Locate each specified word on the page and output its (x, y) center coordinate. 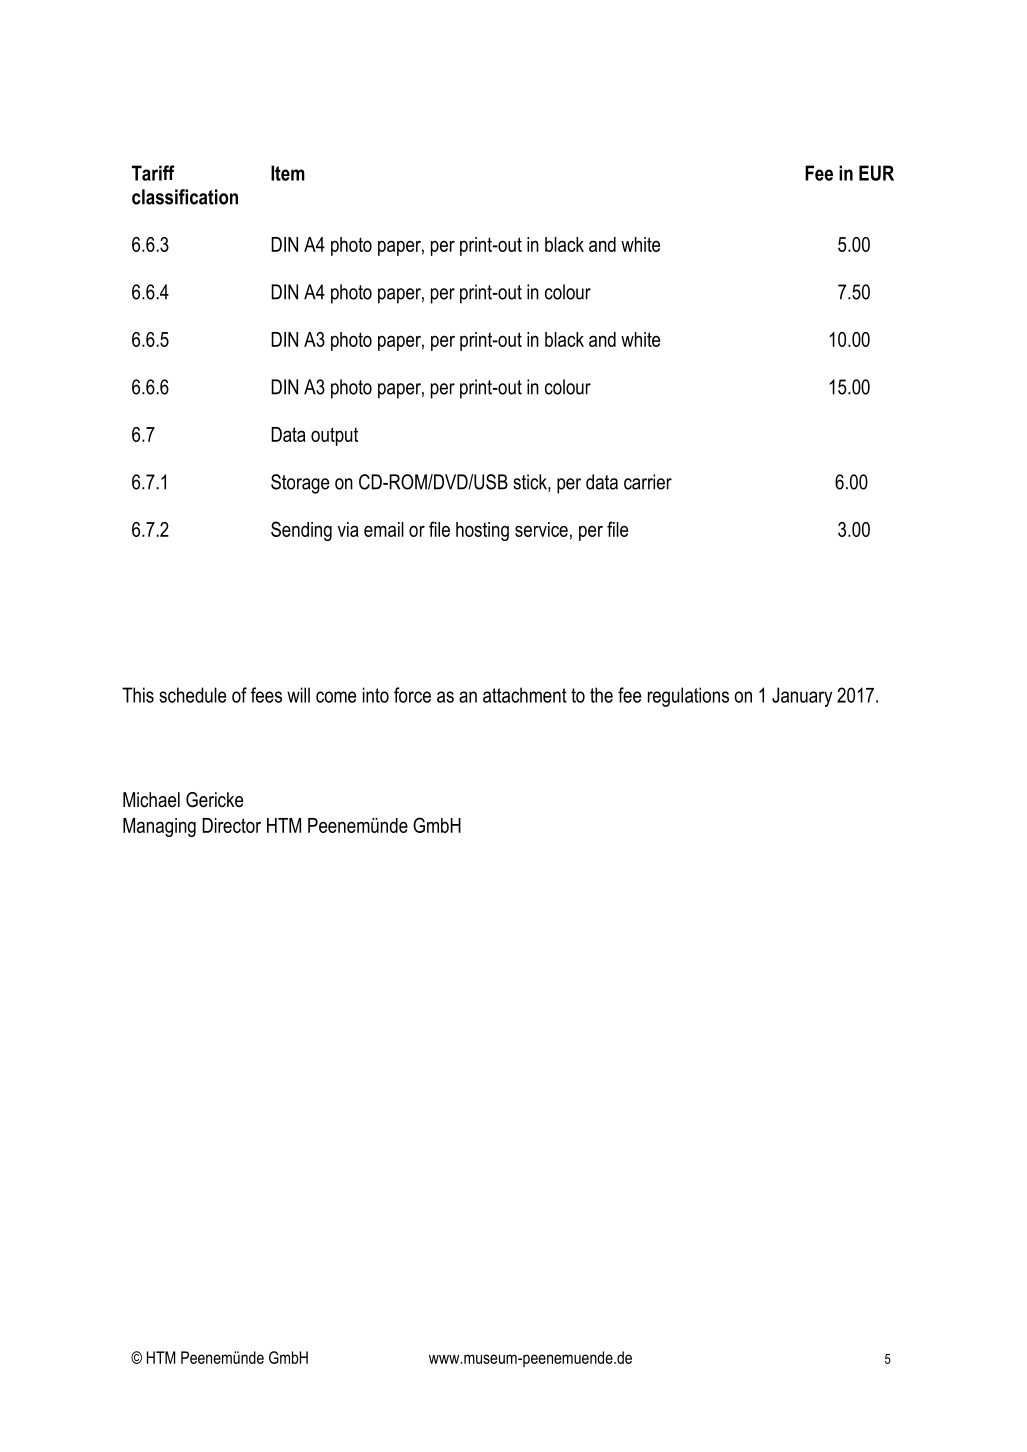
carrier (648, 482)
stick (531, 483)
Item (288, 173)
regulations (688, 697)
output (334, 436)
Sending (301, 531)
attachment (525, 695)
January (802, 697)
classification (185, 197)
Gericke (214, 800)
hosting (482, 531)
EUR (876, 173)
